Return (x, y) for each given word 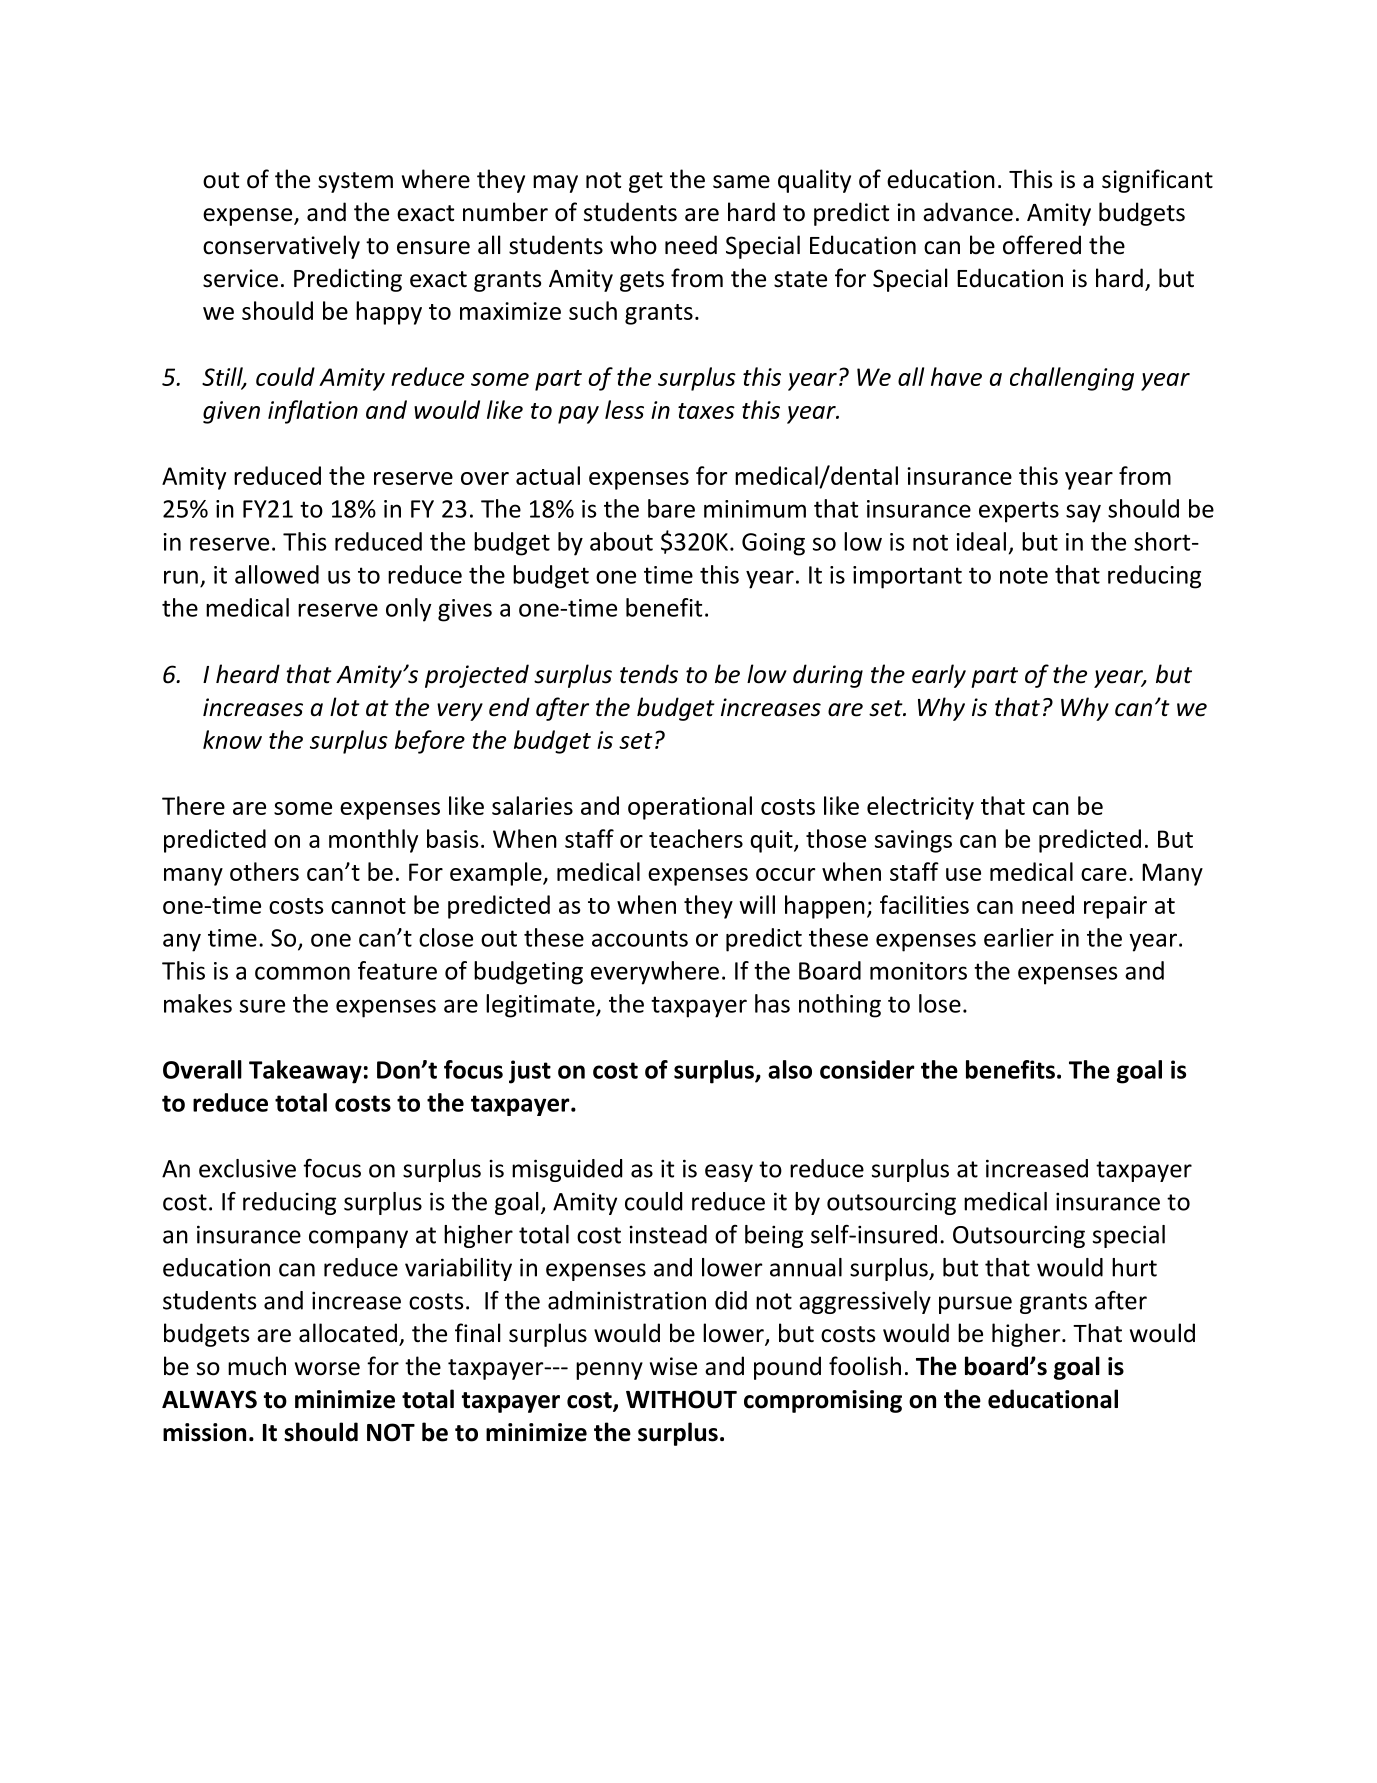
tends (649, 674)
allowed (277, 574)
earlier (1019, 937)
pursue (975, 1305)
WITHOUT (681, 1399)
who (633, 245)
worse (327, 1369)
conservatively (281, 247)
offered (1042, 245)
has (772, 1003)
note (1024, 575)
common (302, 973)
